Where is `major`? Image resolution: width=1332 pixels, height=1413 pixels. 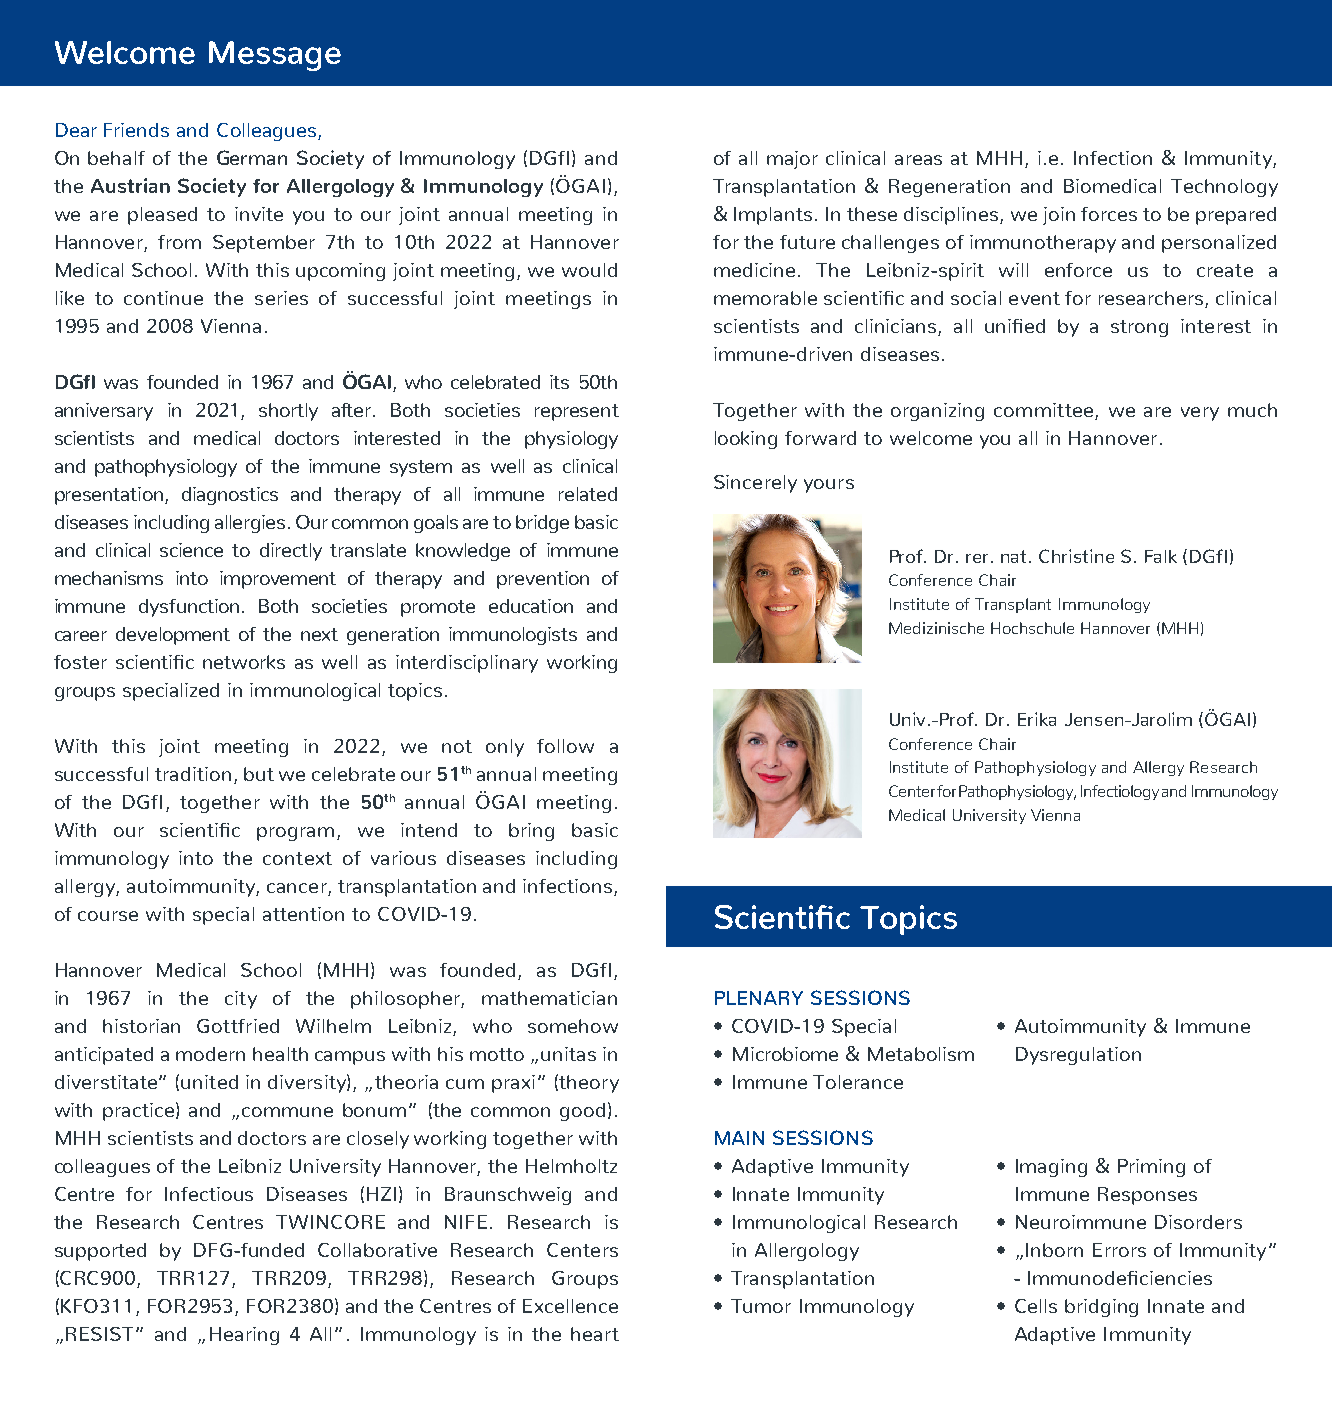 major is located at coordinates (792, 160).
